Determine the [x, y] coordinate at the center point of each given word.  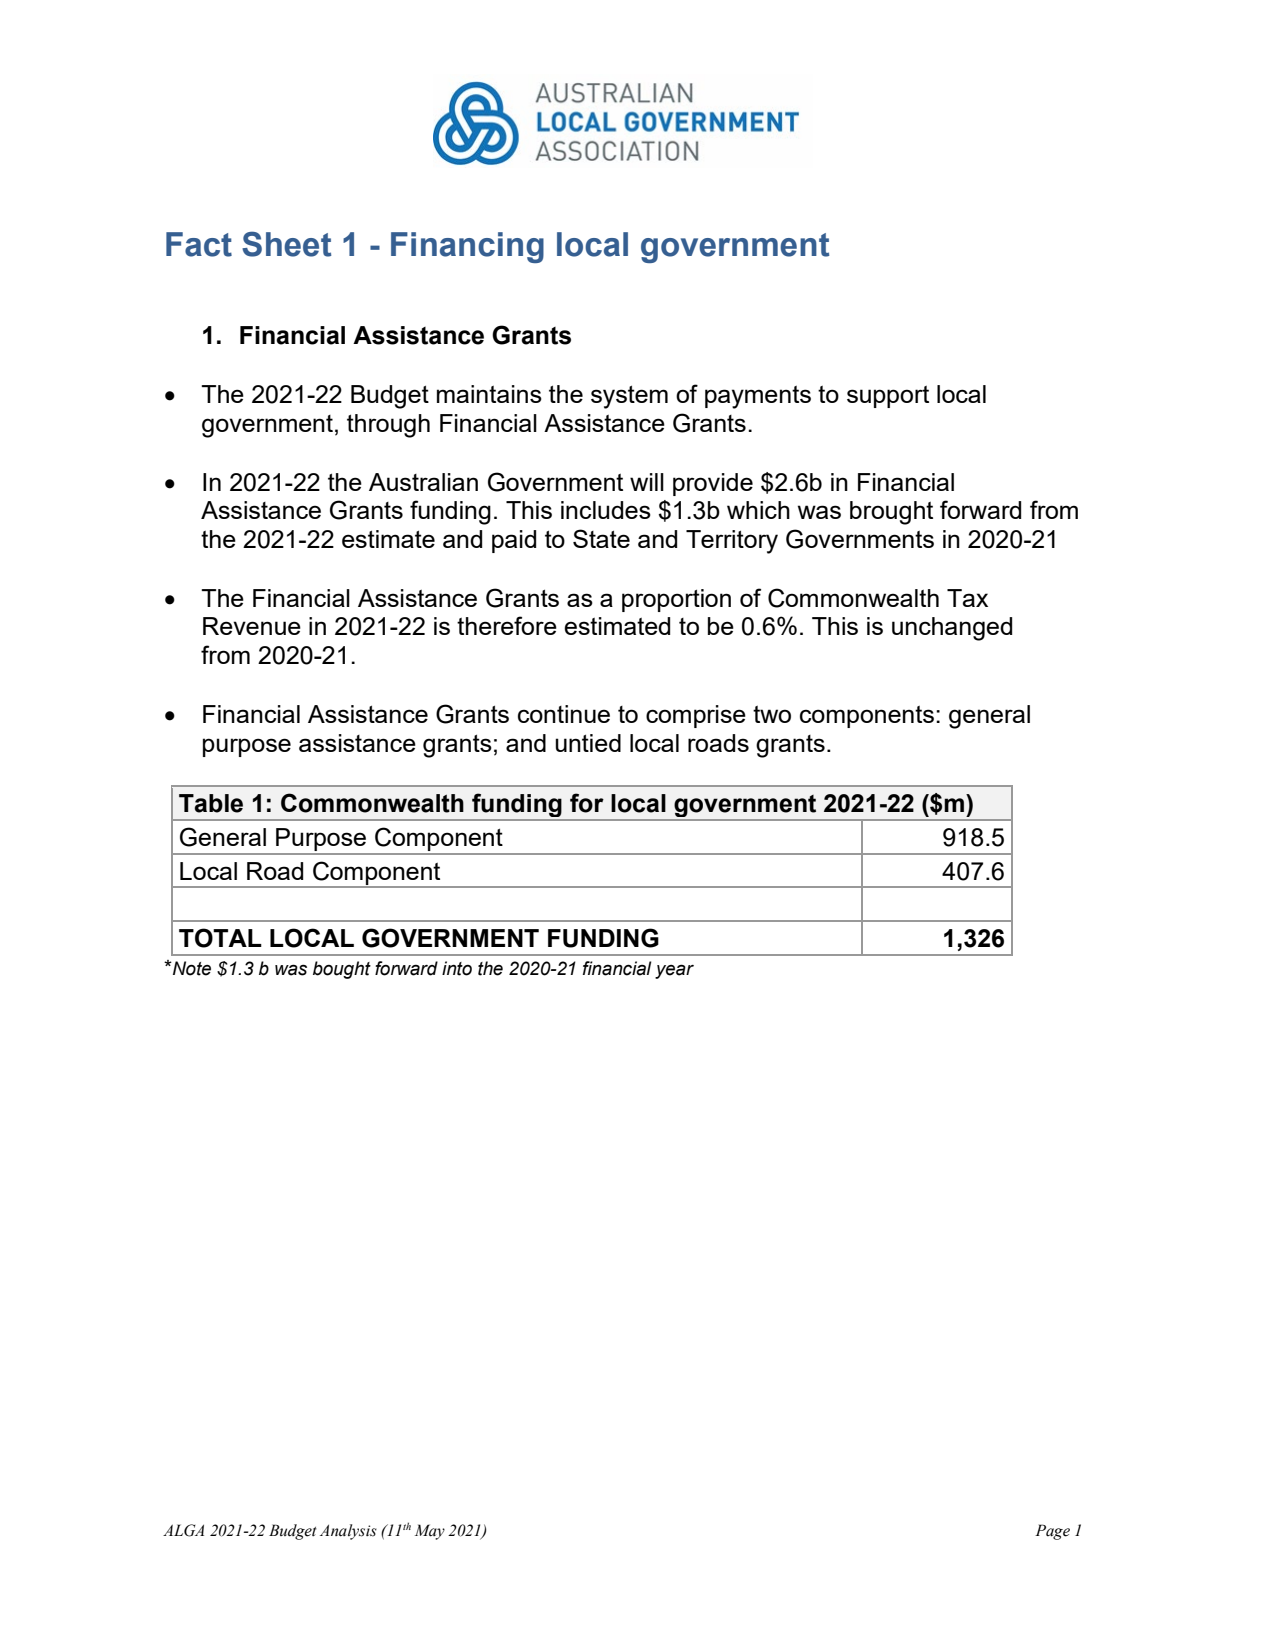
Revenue [252, 626]
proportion [676, 600]
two [772, 714]
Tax [967, 598]
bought [342, 970]
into [457, 968]
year [674, 971]
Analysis [348, 1532]
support [888, 397]
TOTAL [220, 938]
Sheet [286, 244]
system [629, 397]
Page [1052, 1532]
